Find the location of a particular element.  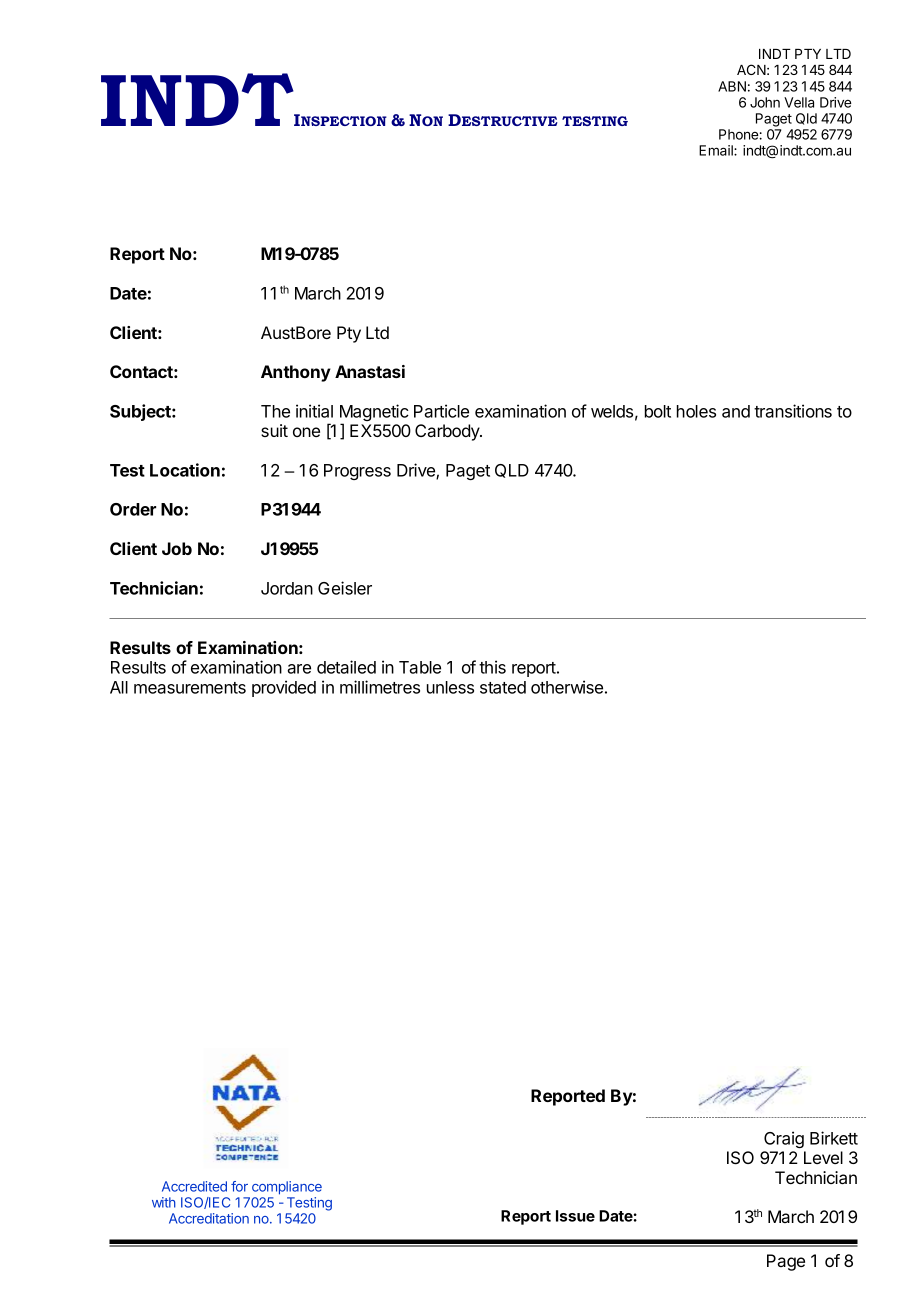

John is located at coordinates (765, 102).
